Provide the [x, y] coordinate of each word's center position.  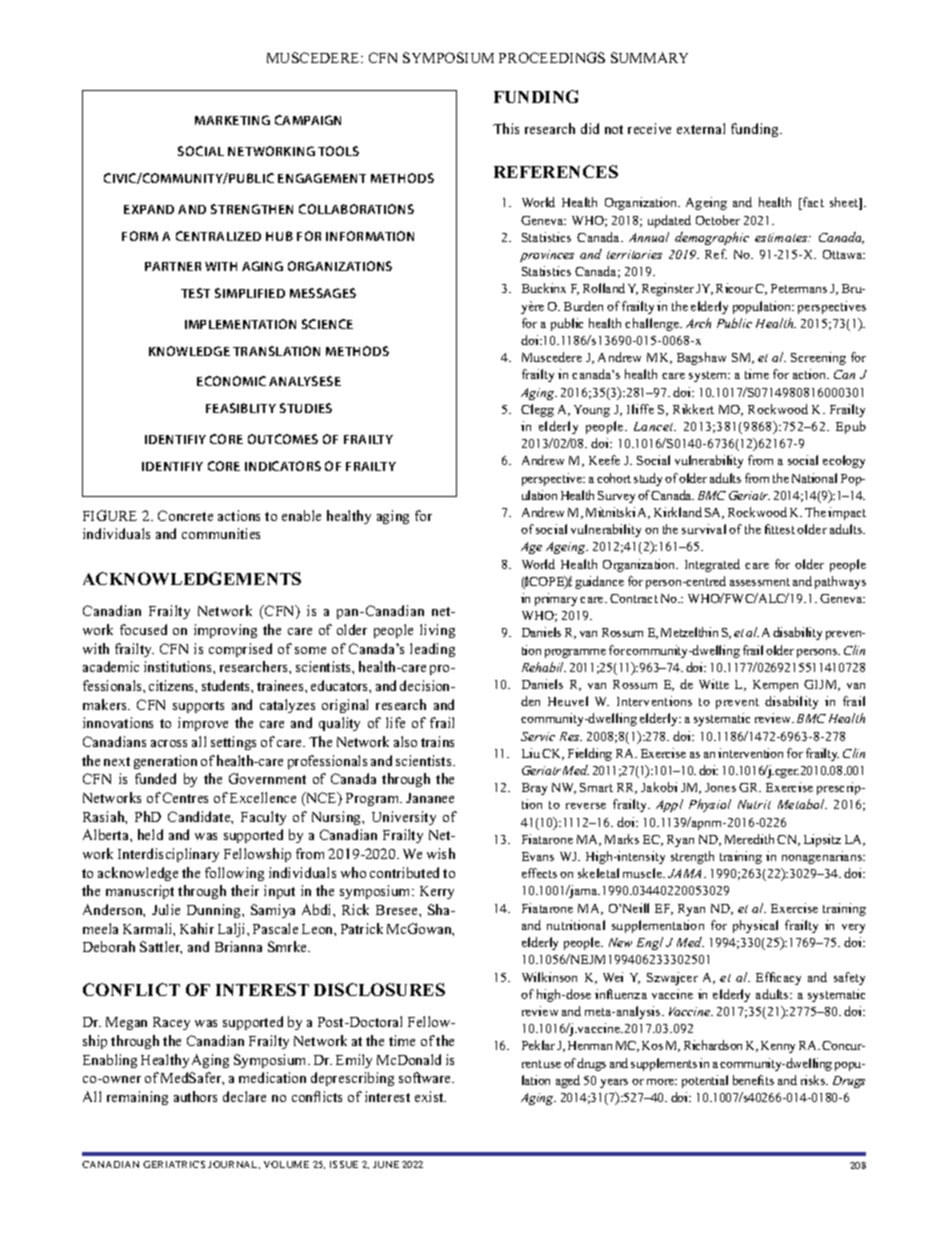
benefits [753, 1080]
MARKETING [232, 120]
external [701, 128]
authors [195, 1096]
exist [430, 1096]
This [506, 128]
